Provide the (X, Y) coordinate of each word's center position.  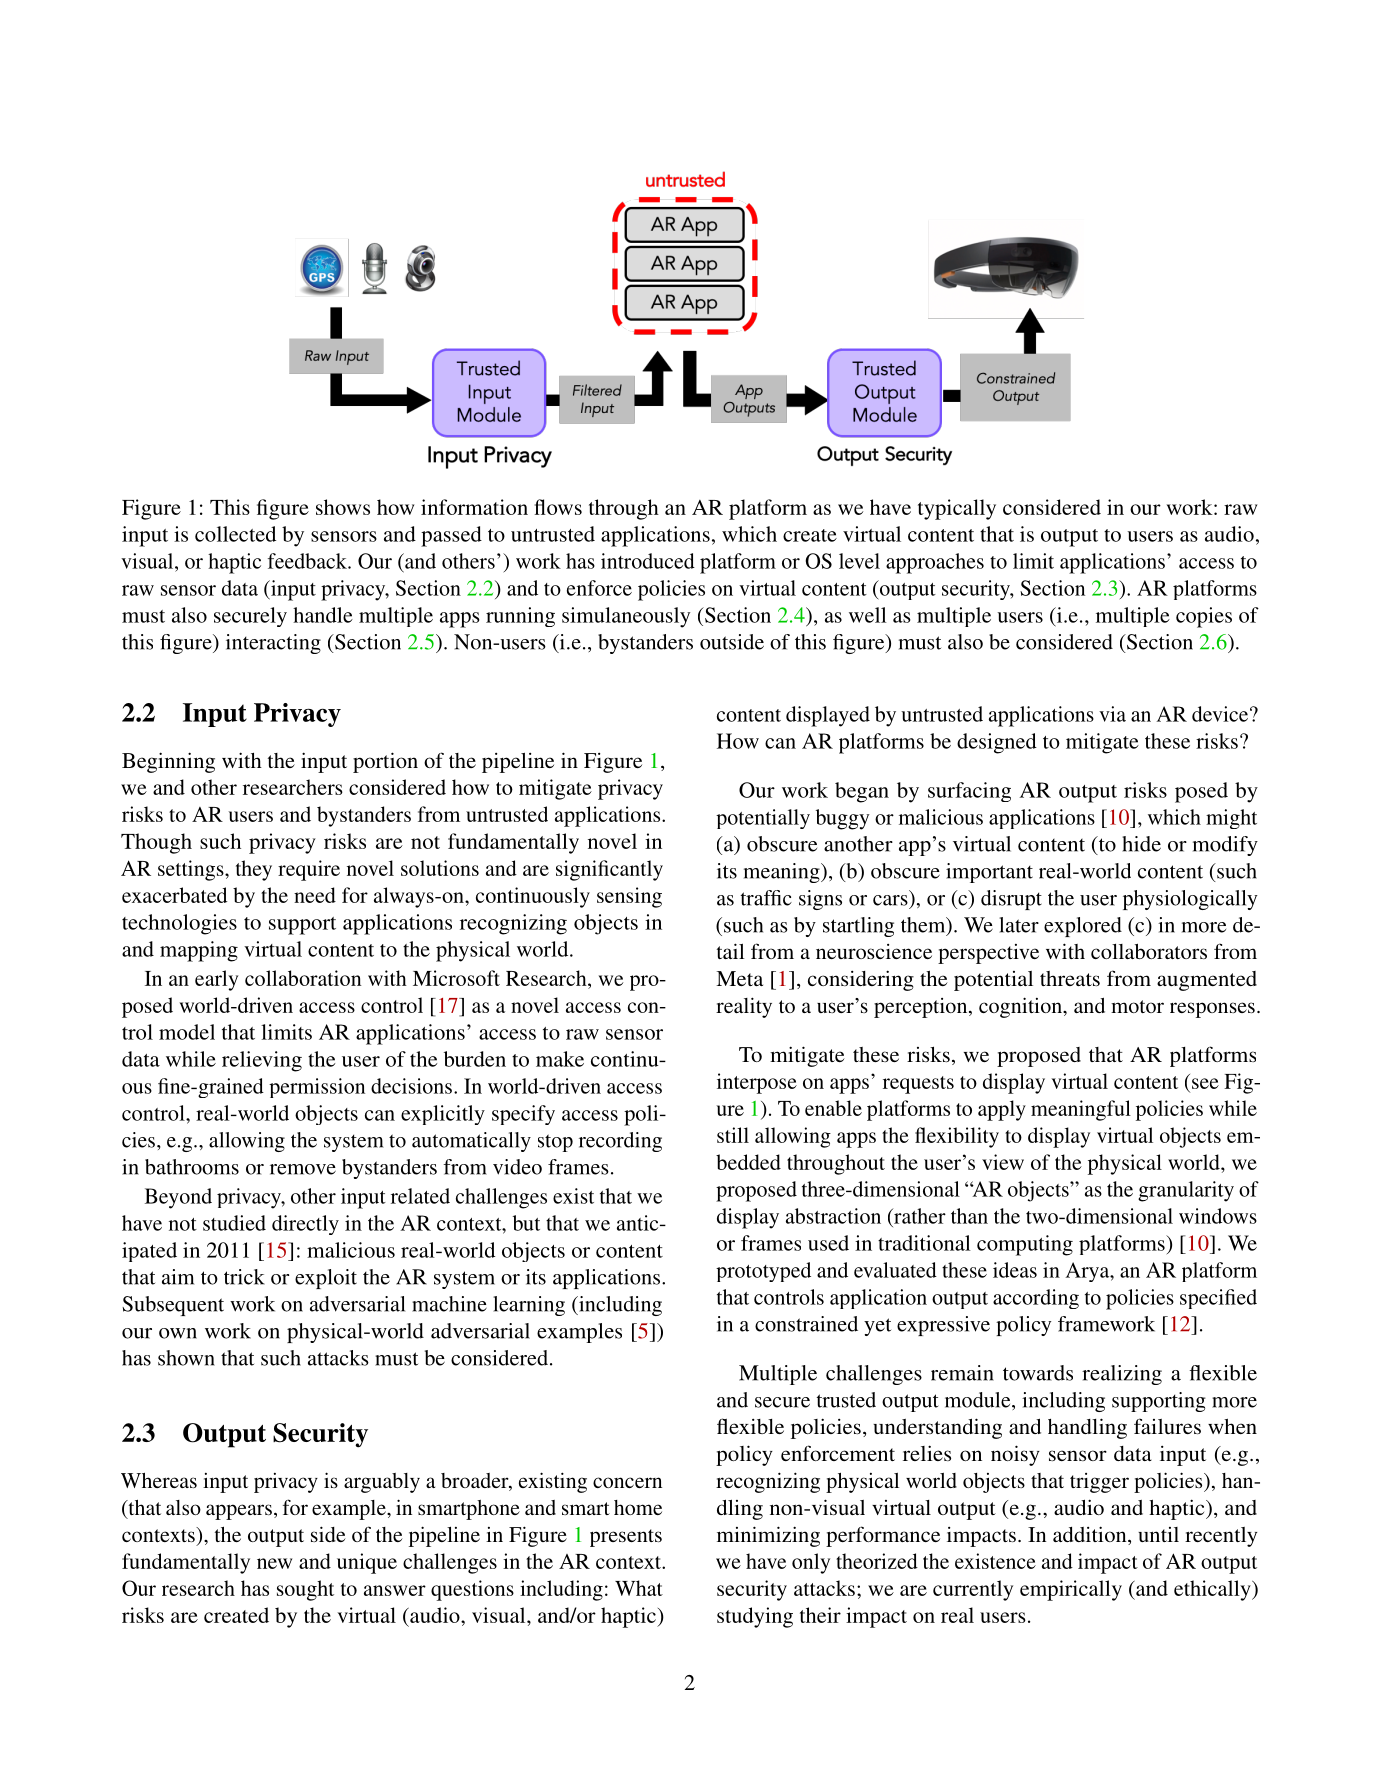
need (315, 895)
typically (957, 509)
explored (1083, 927)
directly (305, 1225)
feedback (308, 561)
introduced (648, 561)
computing (1025, 1245)
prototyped (763, 1272)
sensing (629, 897)
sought (305, 1590)
